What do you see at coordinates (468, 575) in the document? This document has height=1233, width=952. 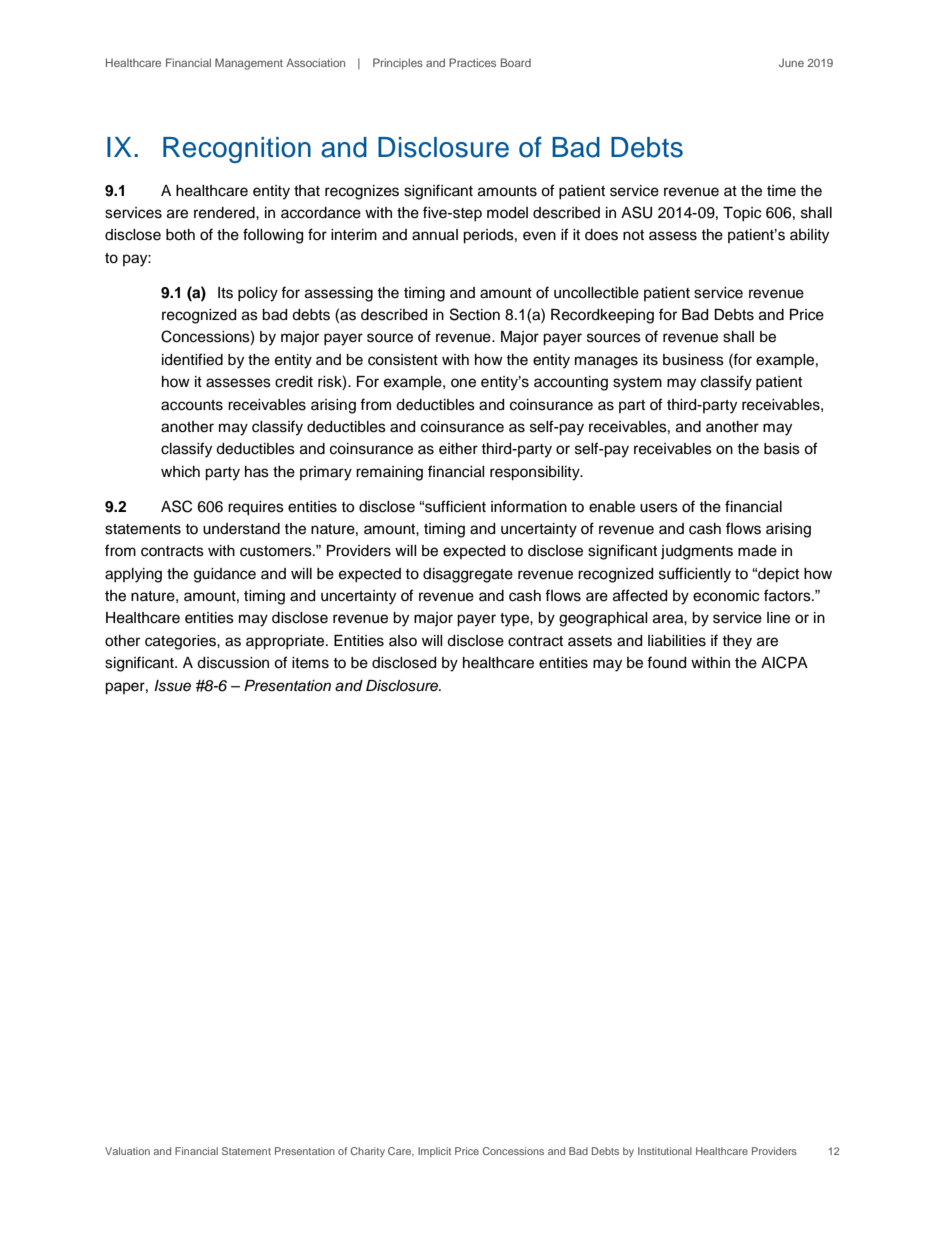 I see `disaggregate` at bounding box center [468, 575].
